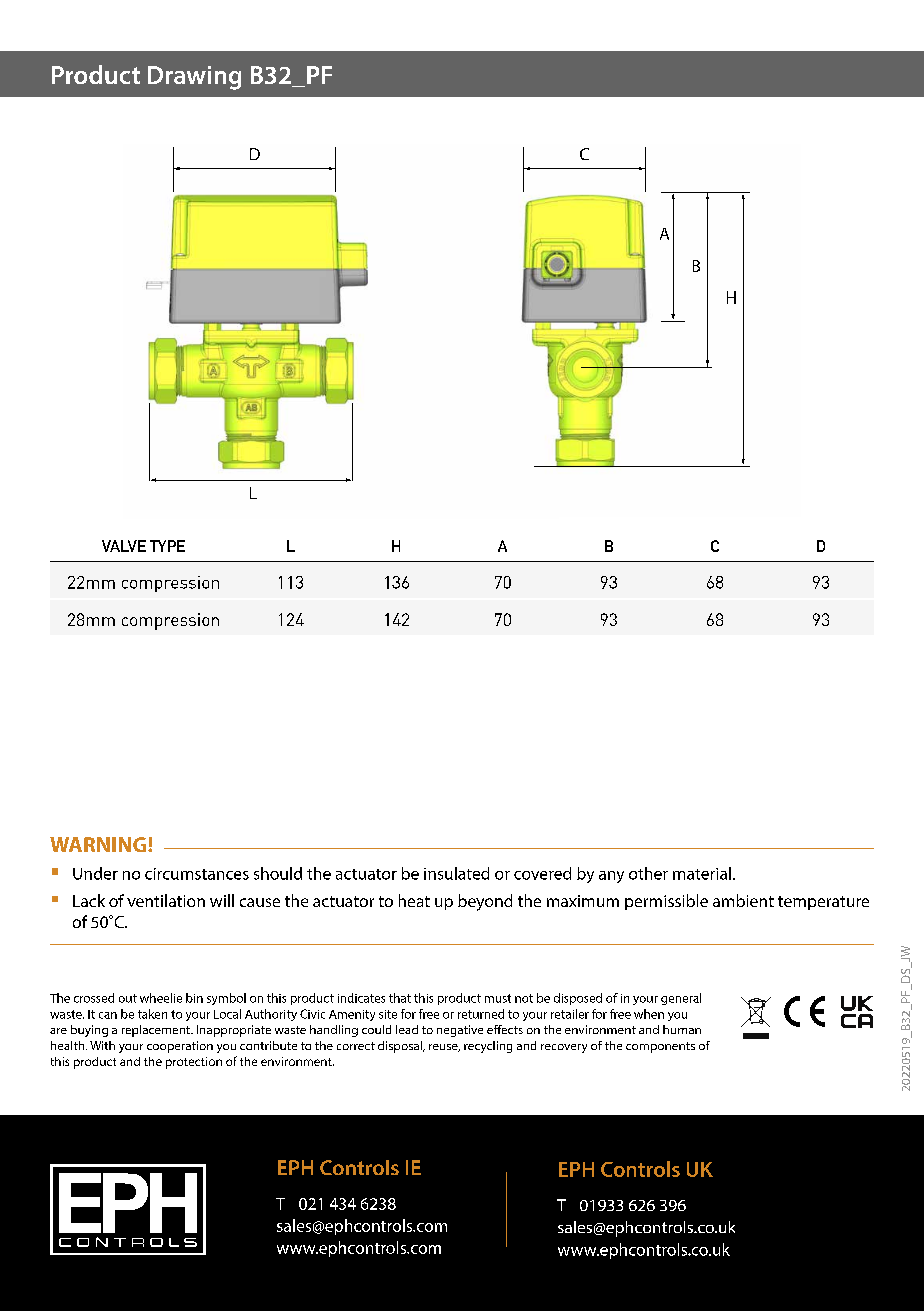  I want to click on VALVE, so click(124, 546).
